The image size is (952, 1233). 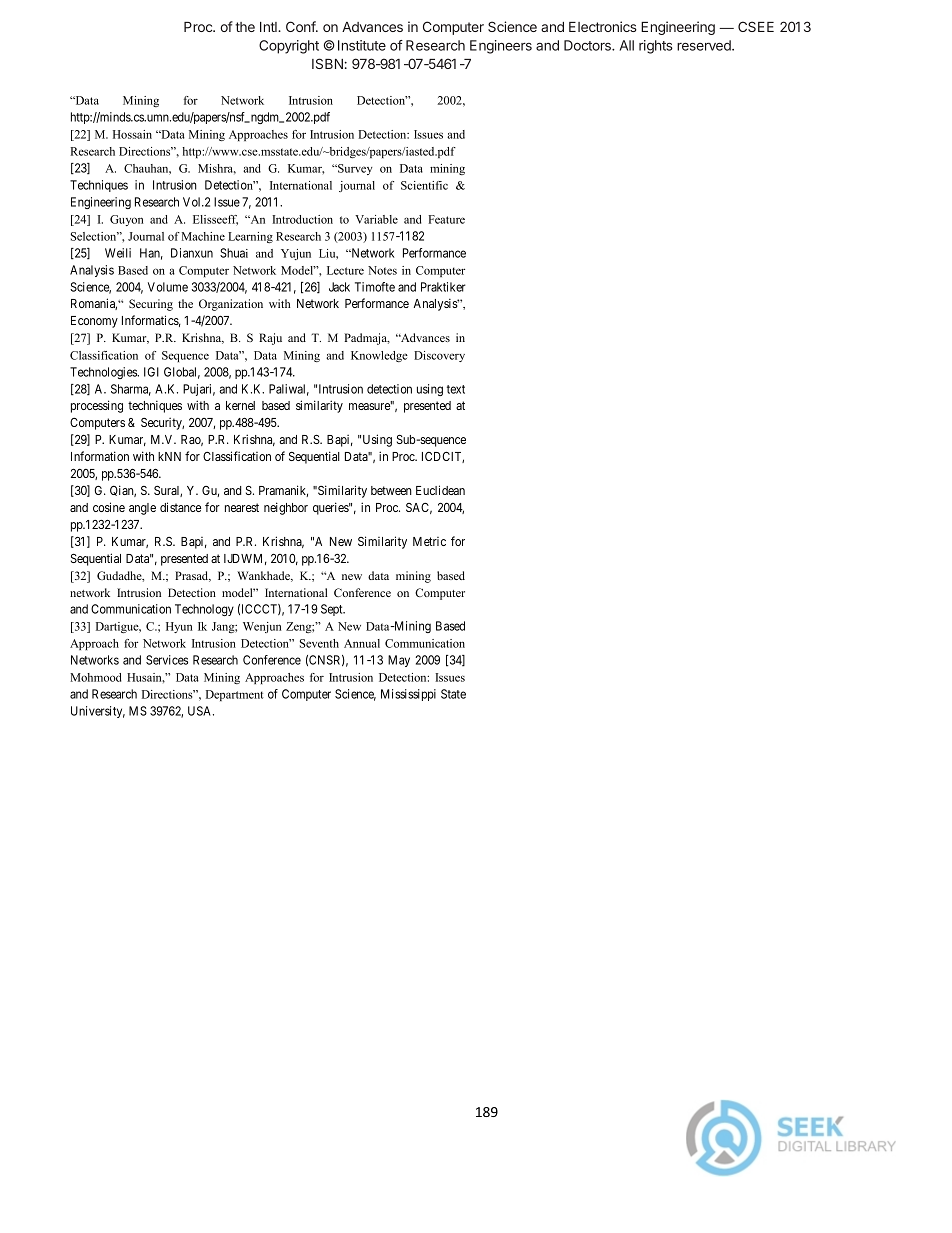 I want to click on Machine, so click(x=203, y=236).
